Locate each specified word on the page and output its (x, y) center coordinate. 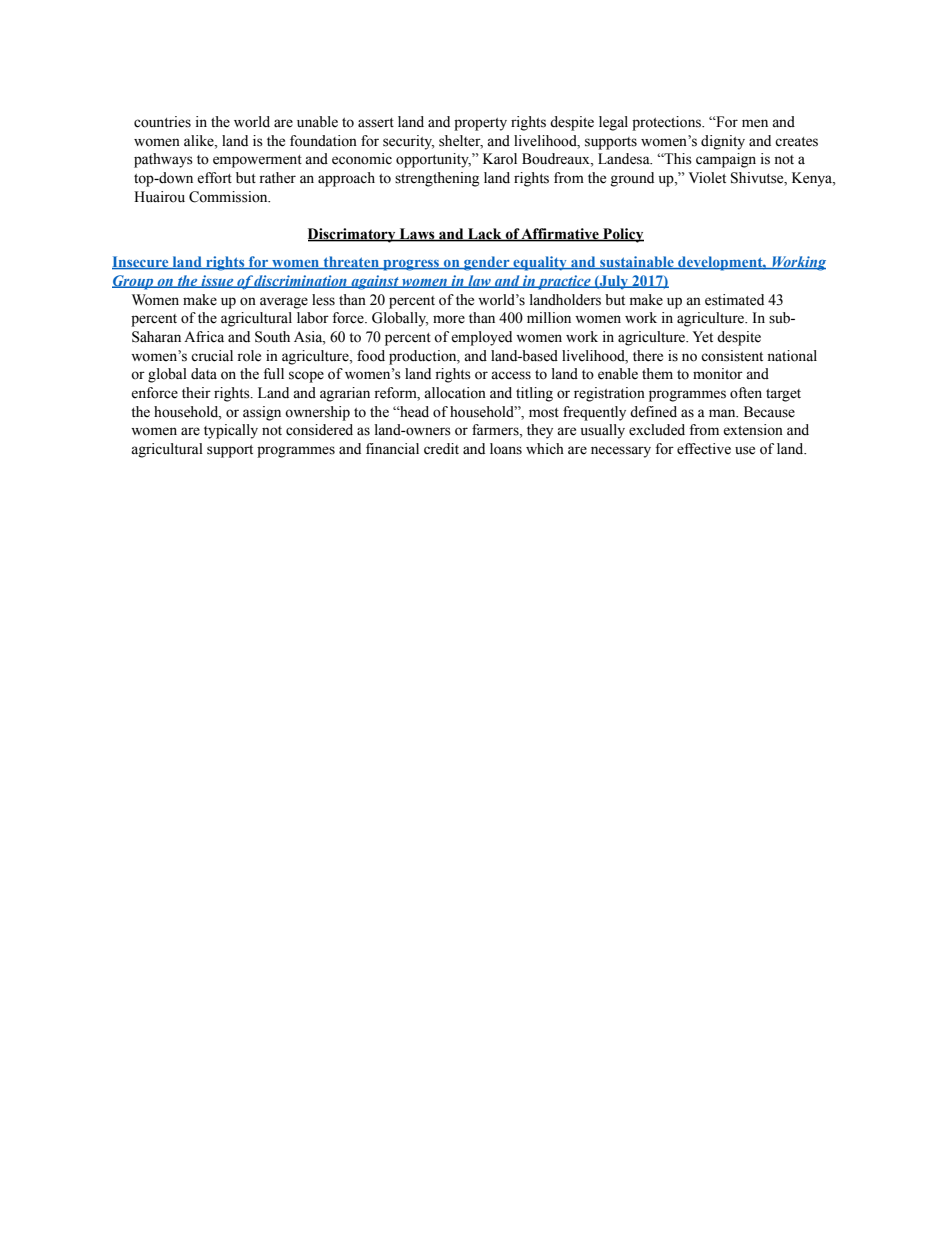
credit (441, 449)
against (375, 282)
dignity (723, 142)
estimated (734, 300)
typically (231, 431)
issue (217, 281)
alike (200, 141)
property (480, 124)
